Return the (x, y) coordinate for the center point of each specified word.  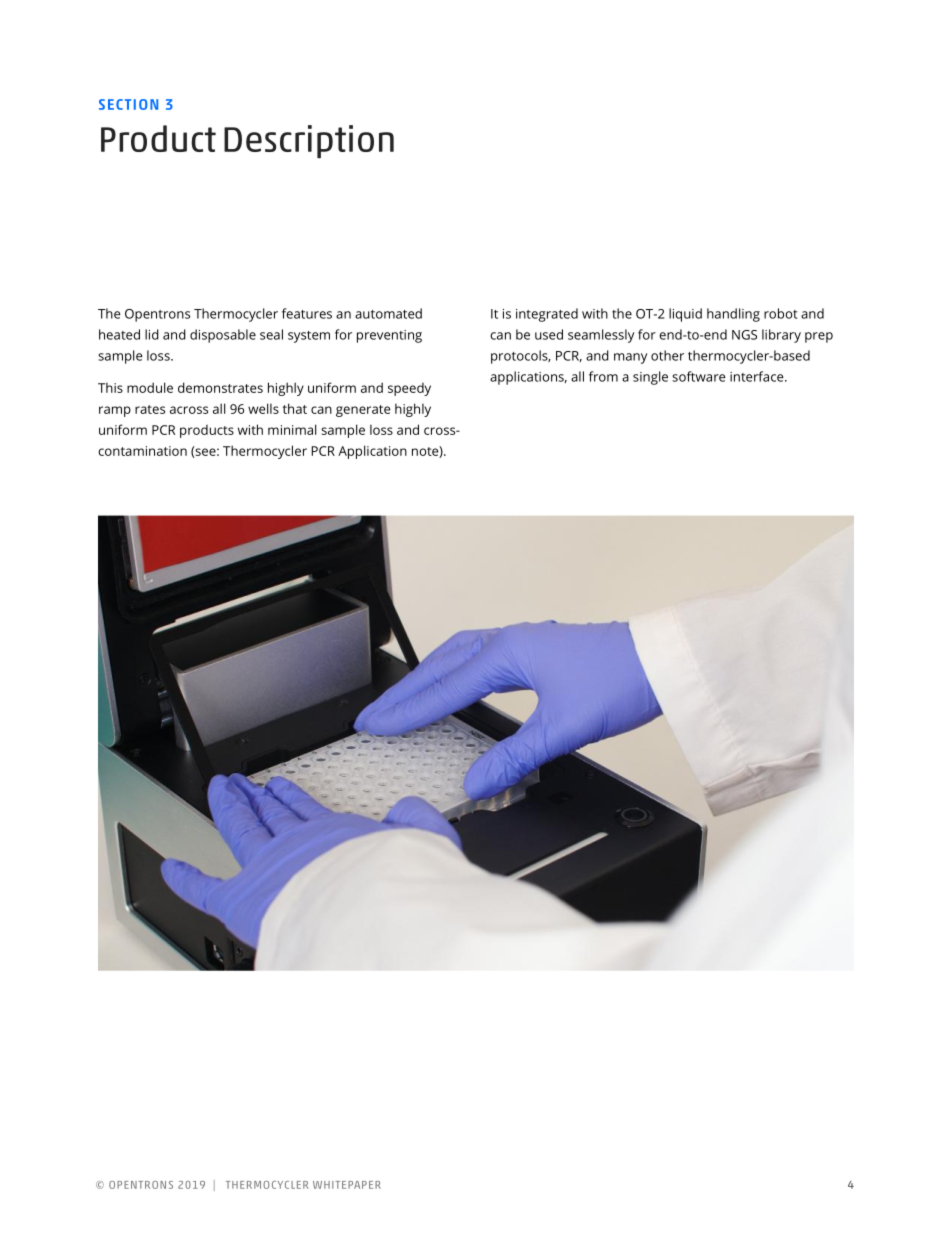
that (295, 408)
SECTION (128, 104)
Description (309, 141)
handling (733, 315)
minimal (292, 429)
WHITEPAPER (347, 1185)
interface (758, 376)
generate (363, 411)
